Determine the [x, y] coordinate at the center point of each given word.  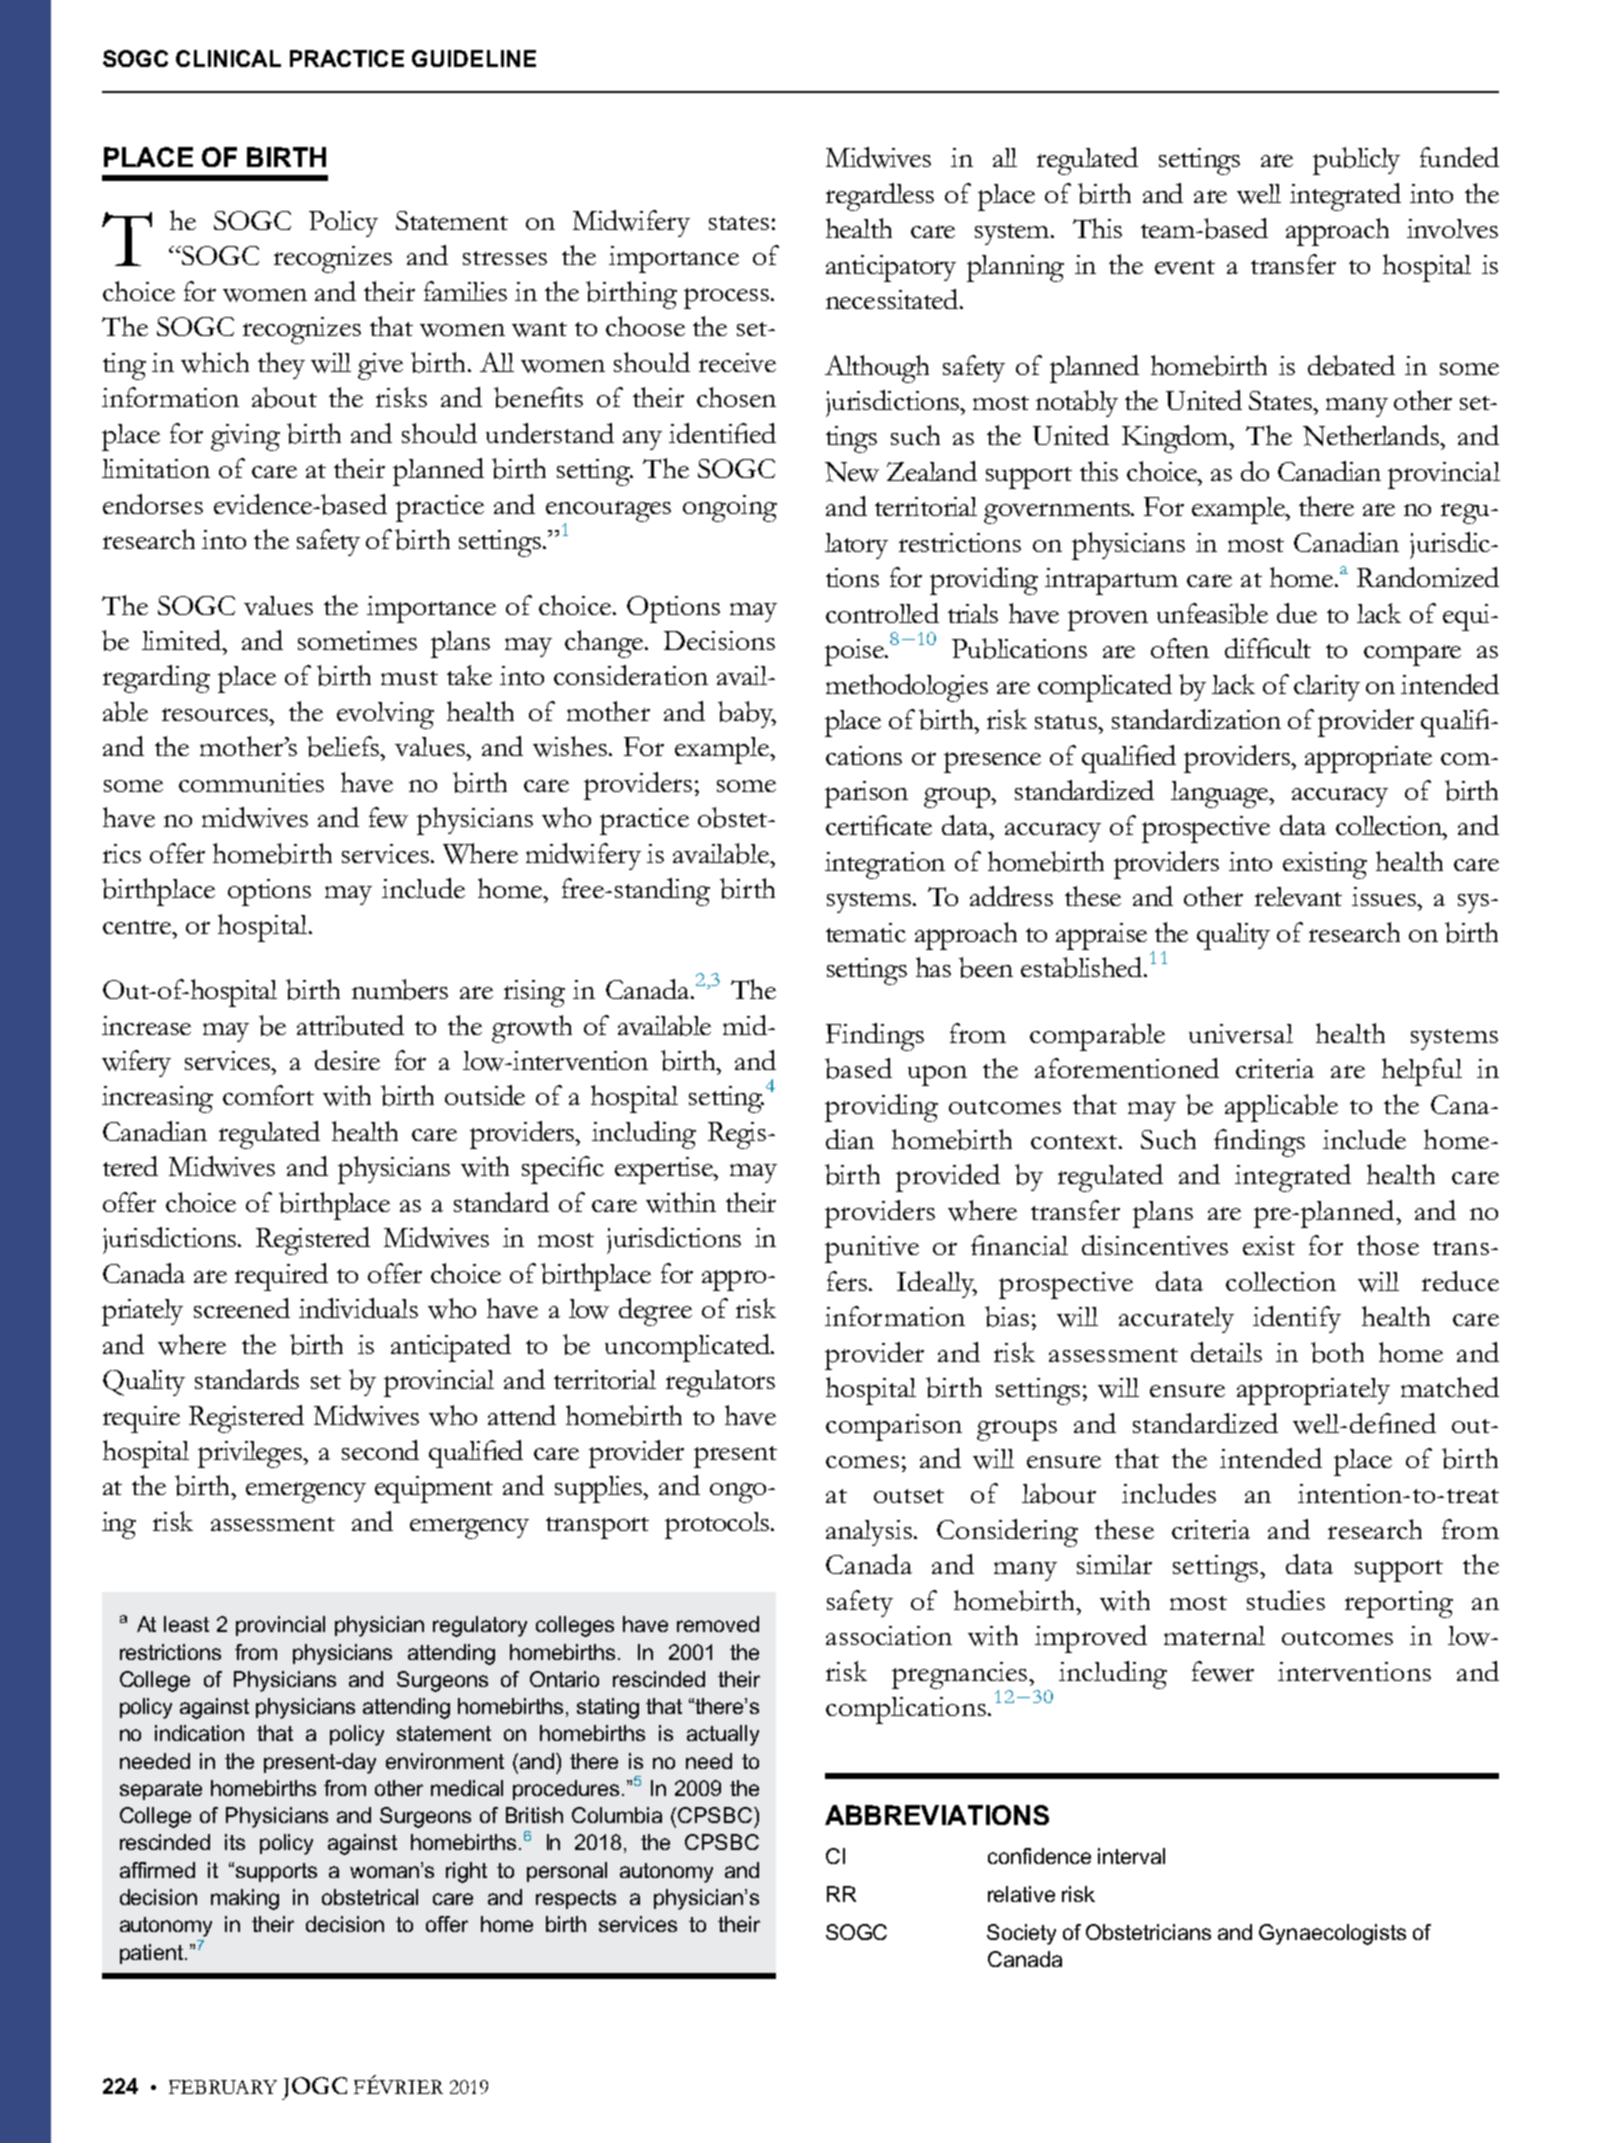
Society [1021, 1934]
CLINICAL [228, 58]
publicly [1356, 161]
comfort [268, 1095]
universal [1241, 1033]
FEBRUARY [223, 2087]
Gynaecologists [1332, 1934]
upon [937, 1075]
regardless [880, 197]
